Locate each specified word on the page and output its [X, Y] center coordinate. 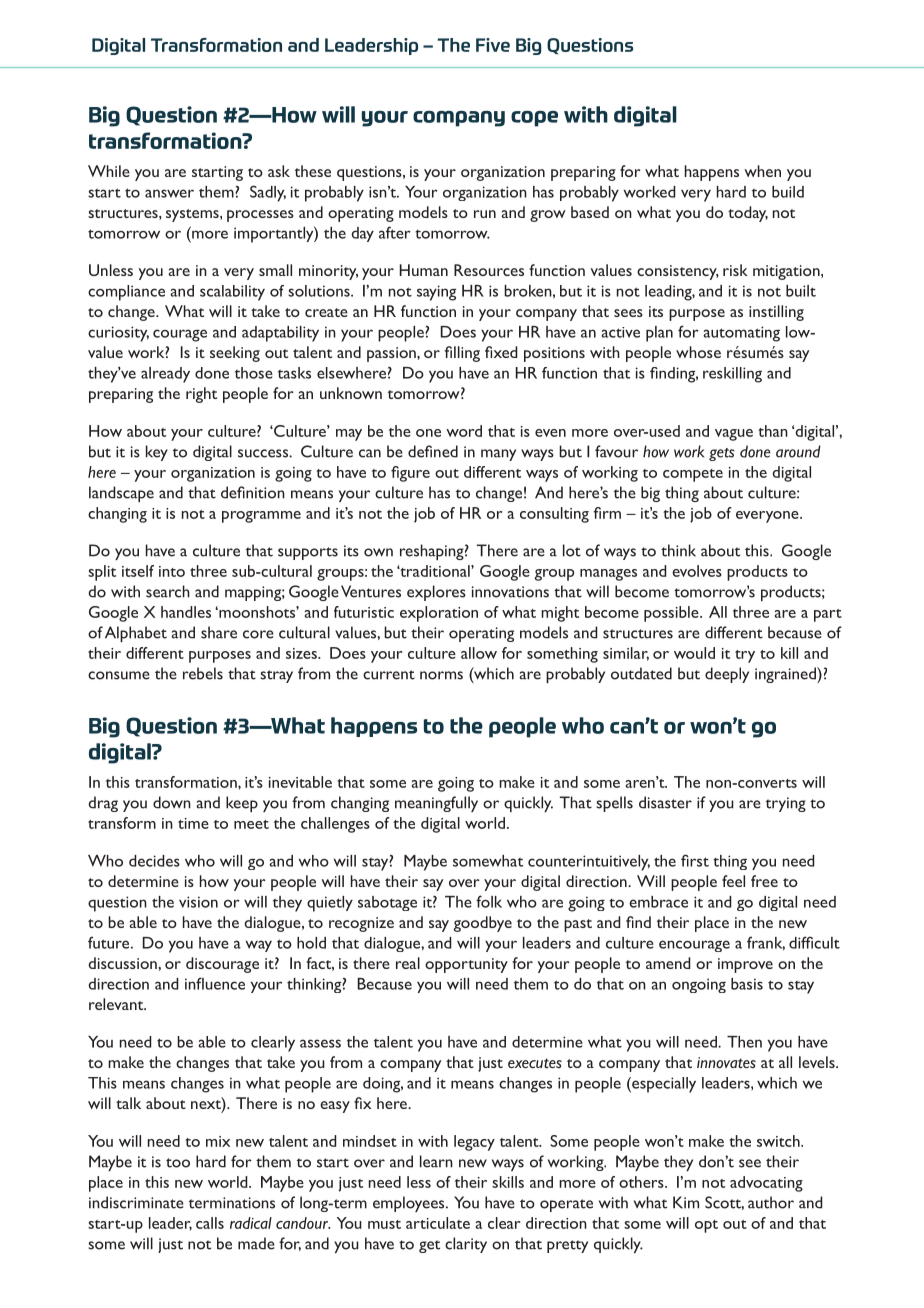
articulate [438, 1223]
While [109, 171]
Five [493, 45]
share [219, 632]
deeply [727, 675]
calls [210, 1223]
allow [479, 653]
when [762, 171]
